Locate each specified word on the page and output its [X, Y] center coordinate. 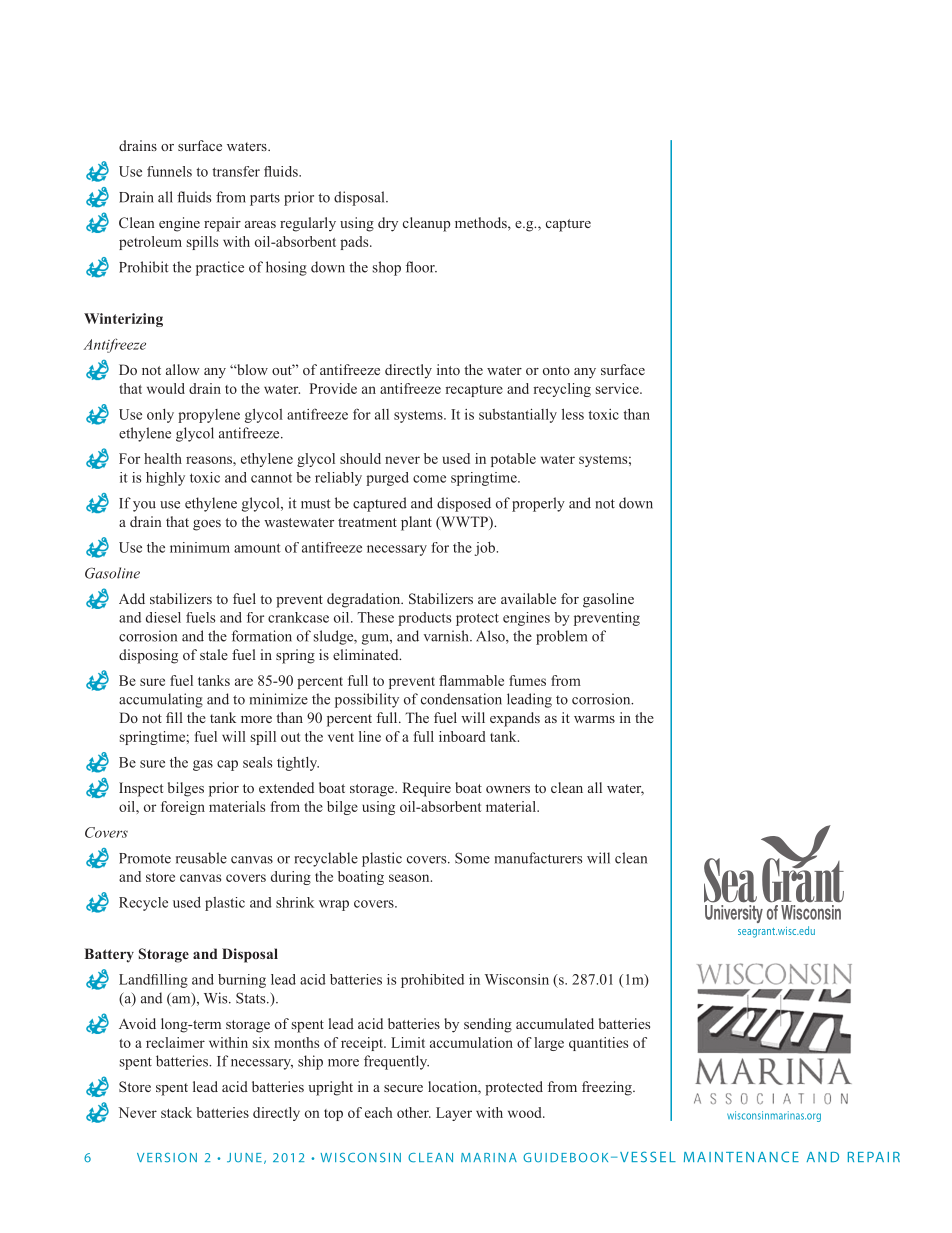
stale [214, 654]
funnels [169, 171]
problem [561, 637]
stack [176, 1112]
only [160, 416]
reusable [201, 858]
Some [472, 858]
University [733, 912]
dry [388, 224]
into [448, 369]
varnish [447, 636]
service [618, 388]
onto [556, 370]
